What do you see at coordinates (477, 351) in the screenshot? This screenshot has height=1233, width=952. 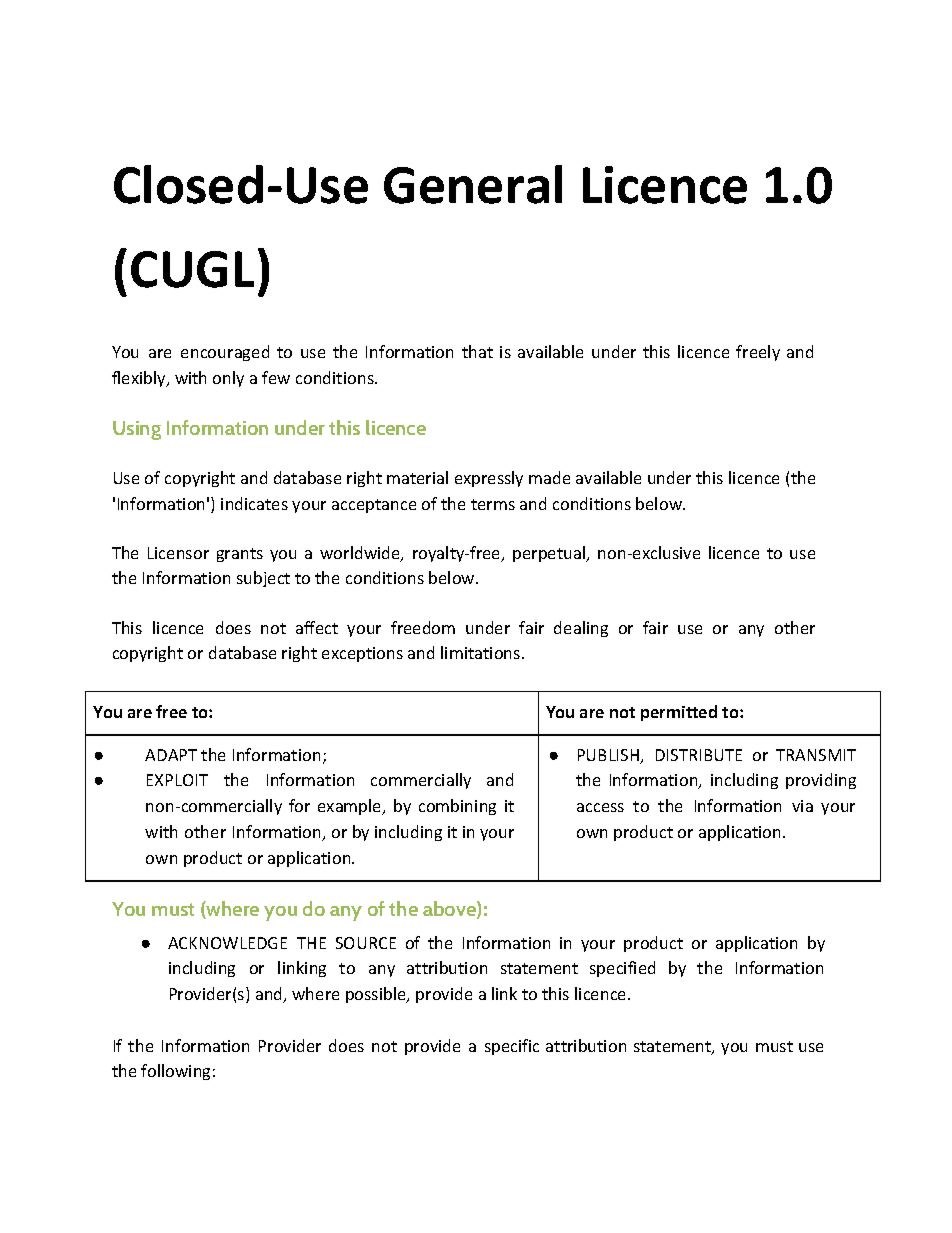 I see `that` at bounding box center [477, 351].
